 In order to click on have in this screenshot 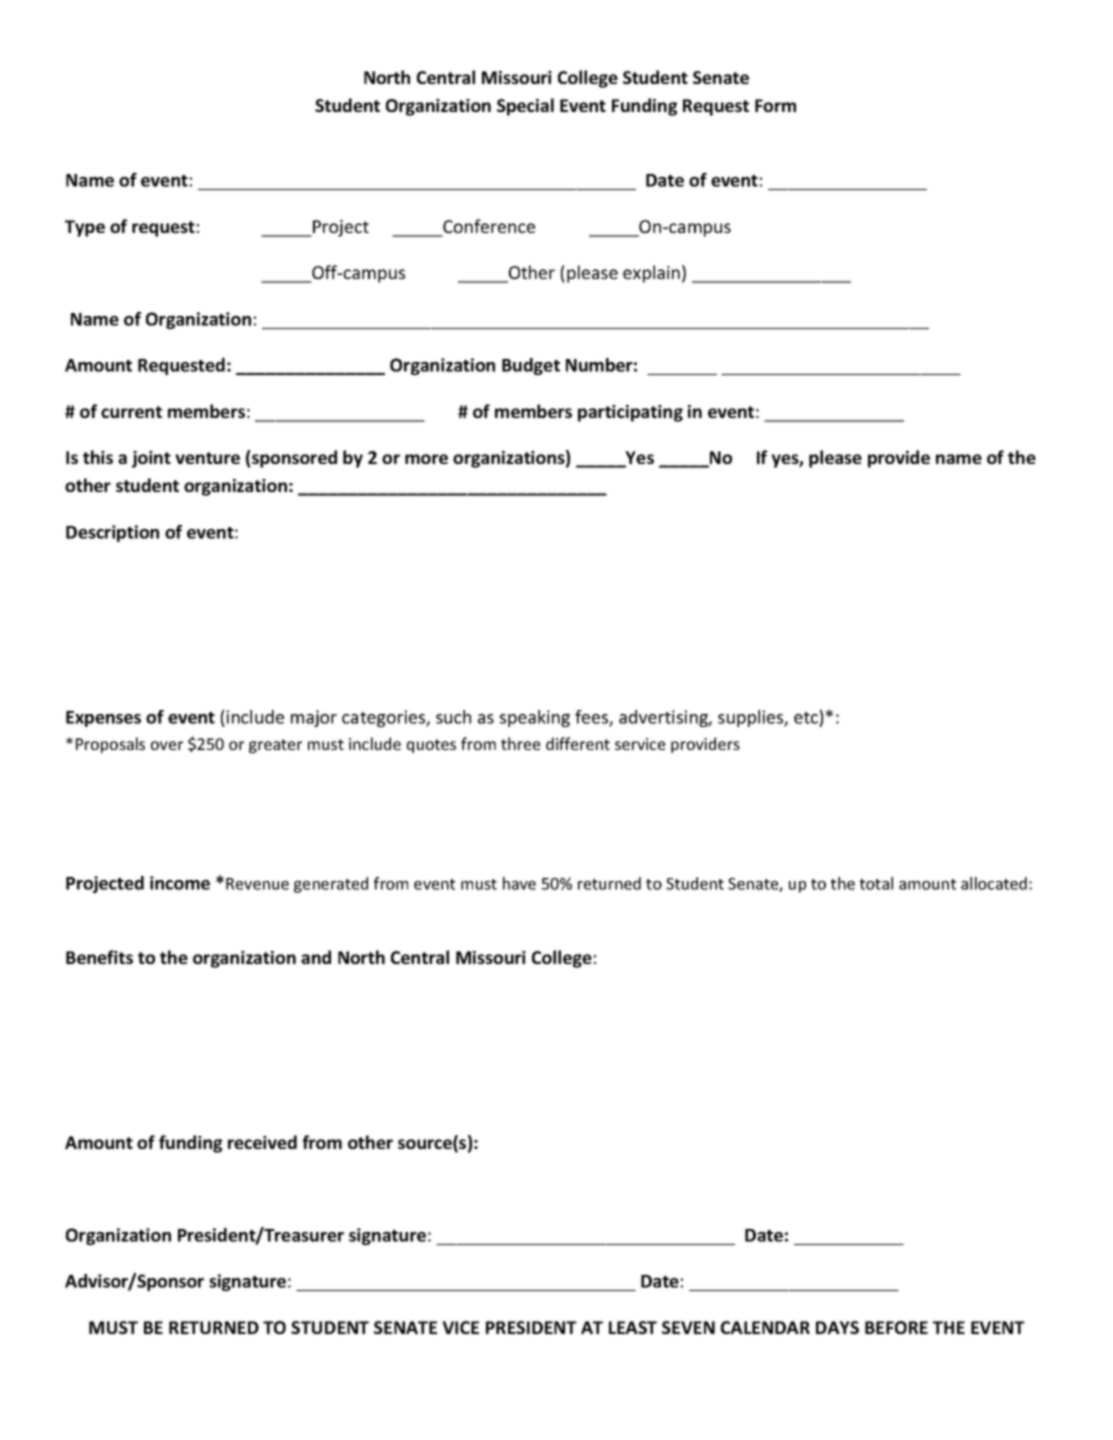, I will do `click(519, 883)`.
